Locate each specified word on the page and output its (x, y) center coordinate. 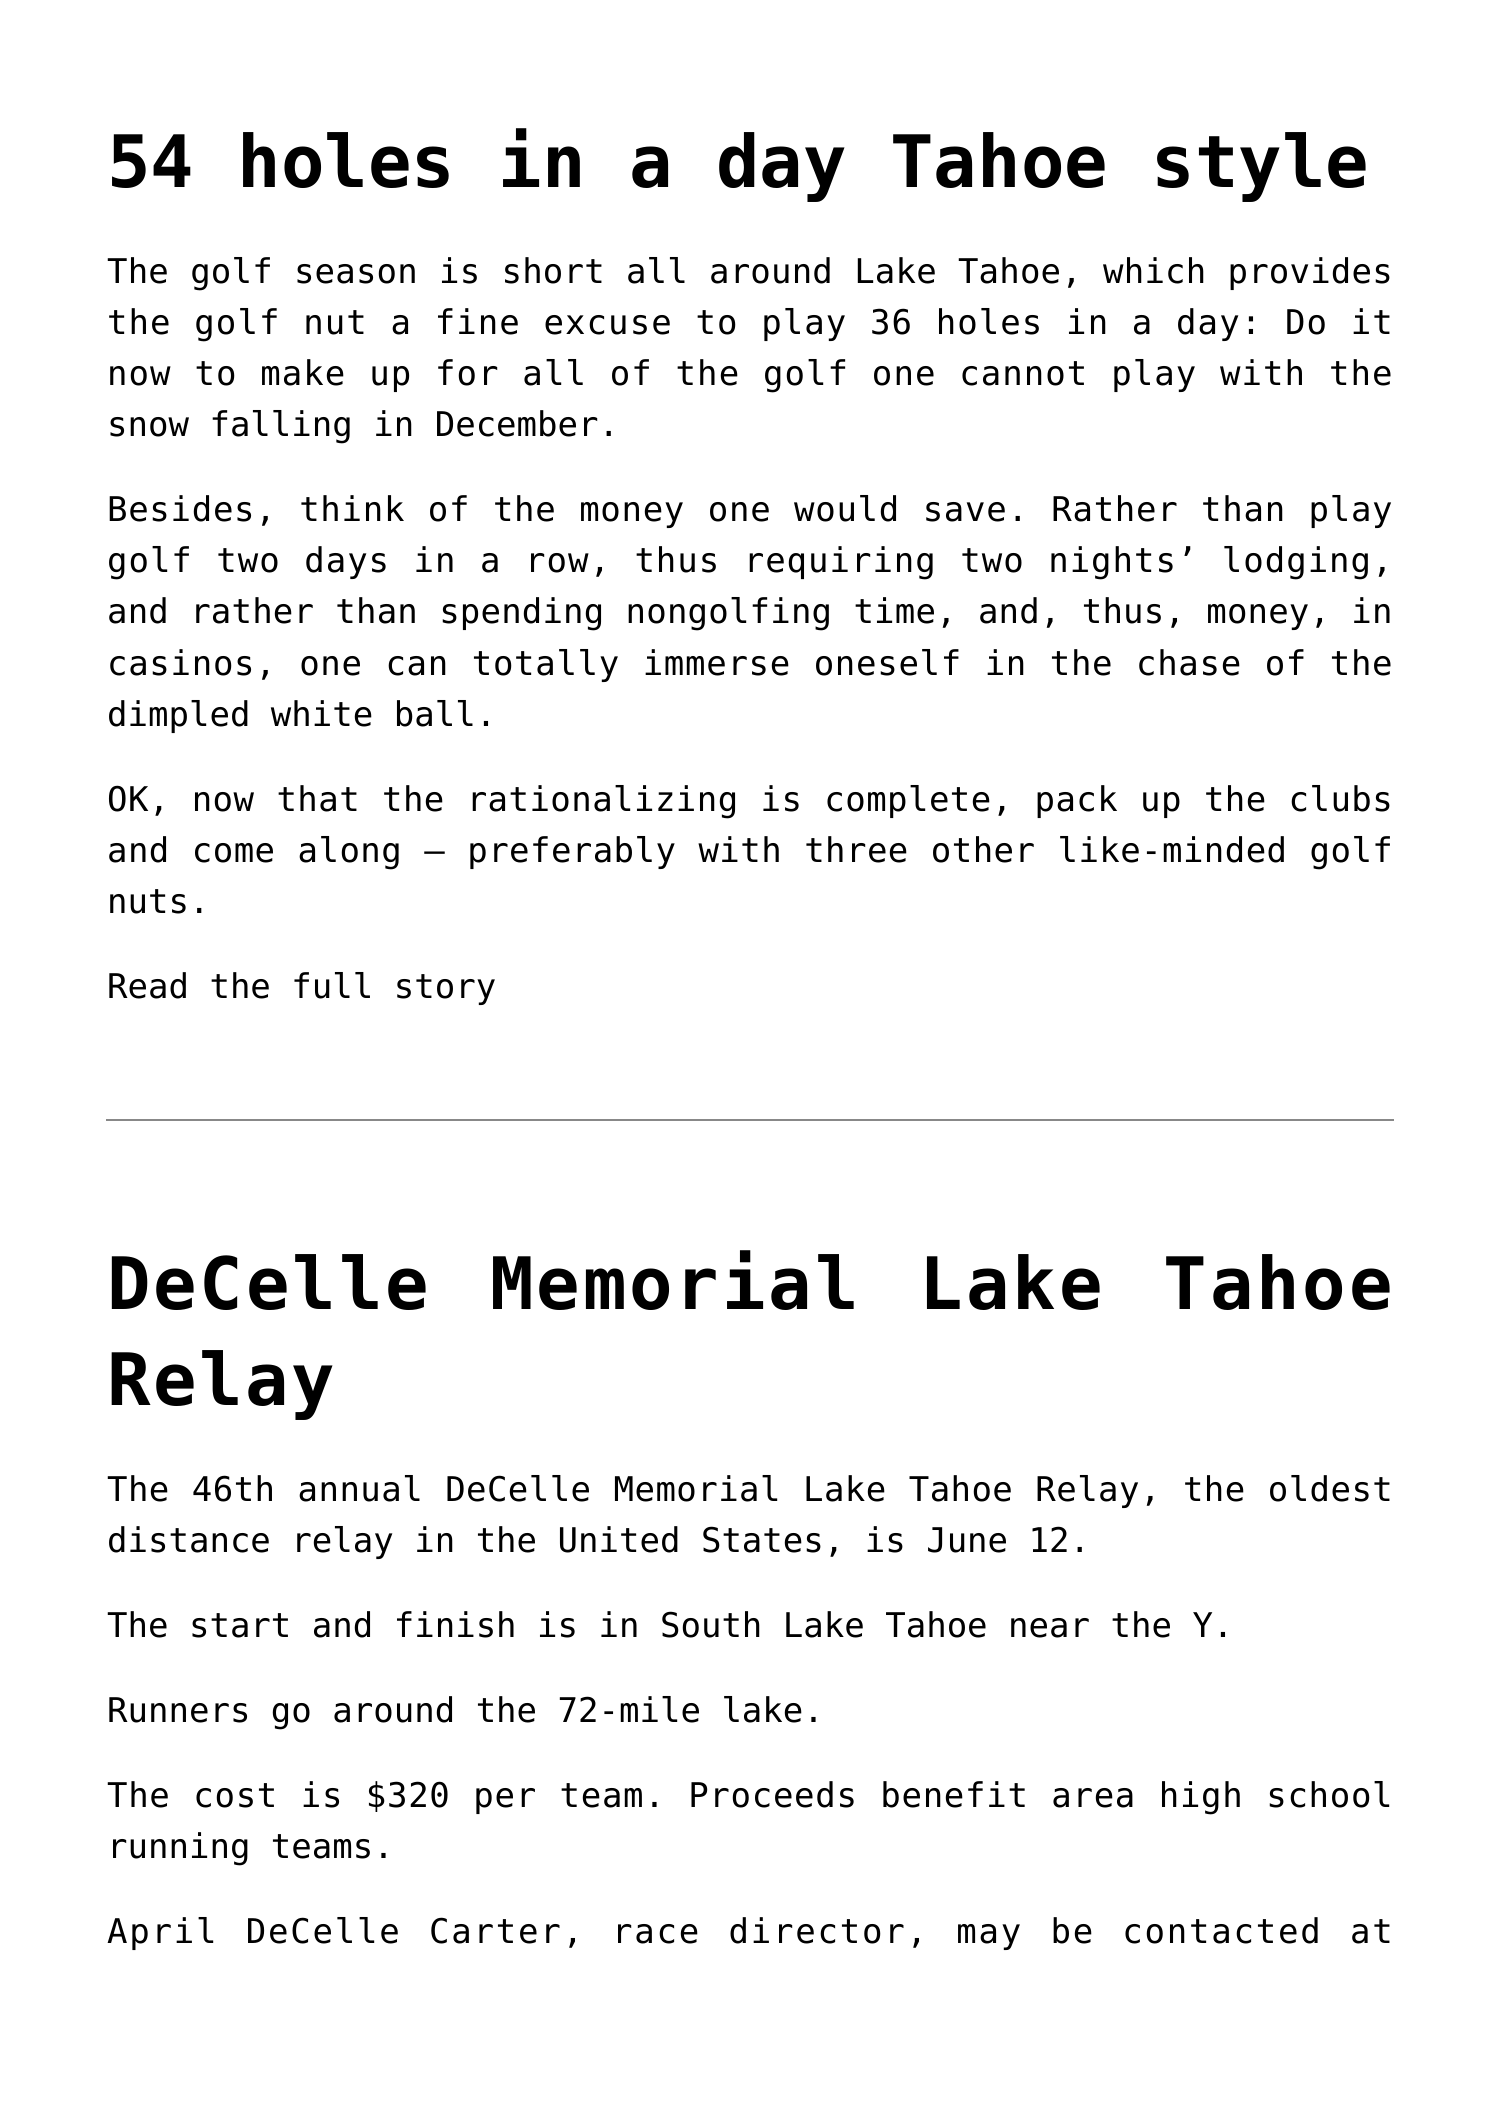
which (1153, 270)
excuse (607, 325)
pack (1077, 801)
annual (359, 1488)
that (317, 798)
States (762, 1539)
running (180, 1849)
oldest (1330, 1488)
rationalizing (603, 802)
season (356, 274)
